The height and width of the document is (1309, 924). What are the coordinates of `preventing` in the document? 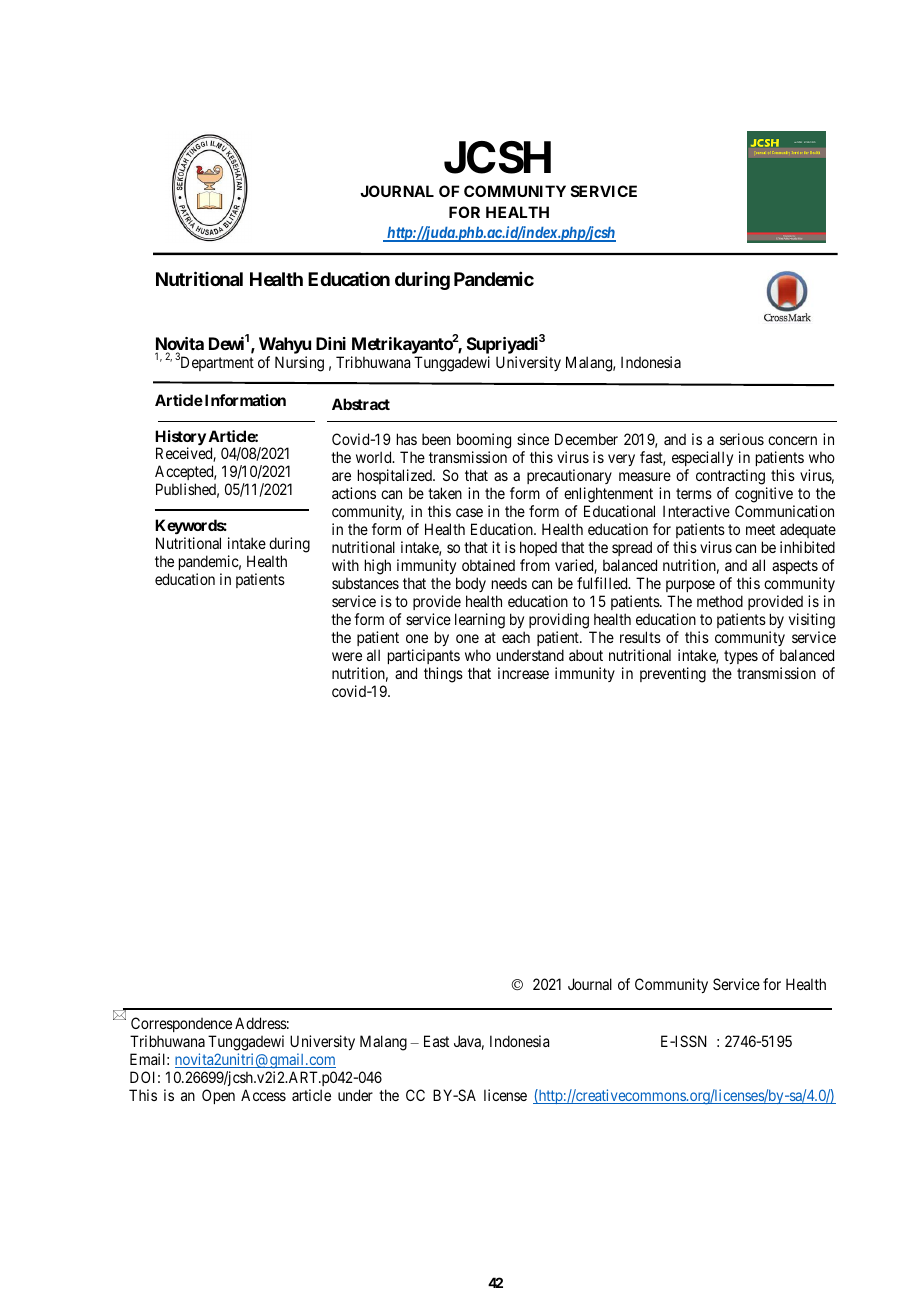 It's located at (673, 675).
